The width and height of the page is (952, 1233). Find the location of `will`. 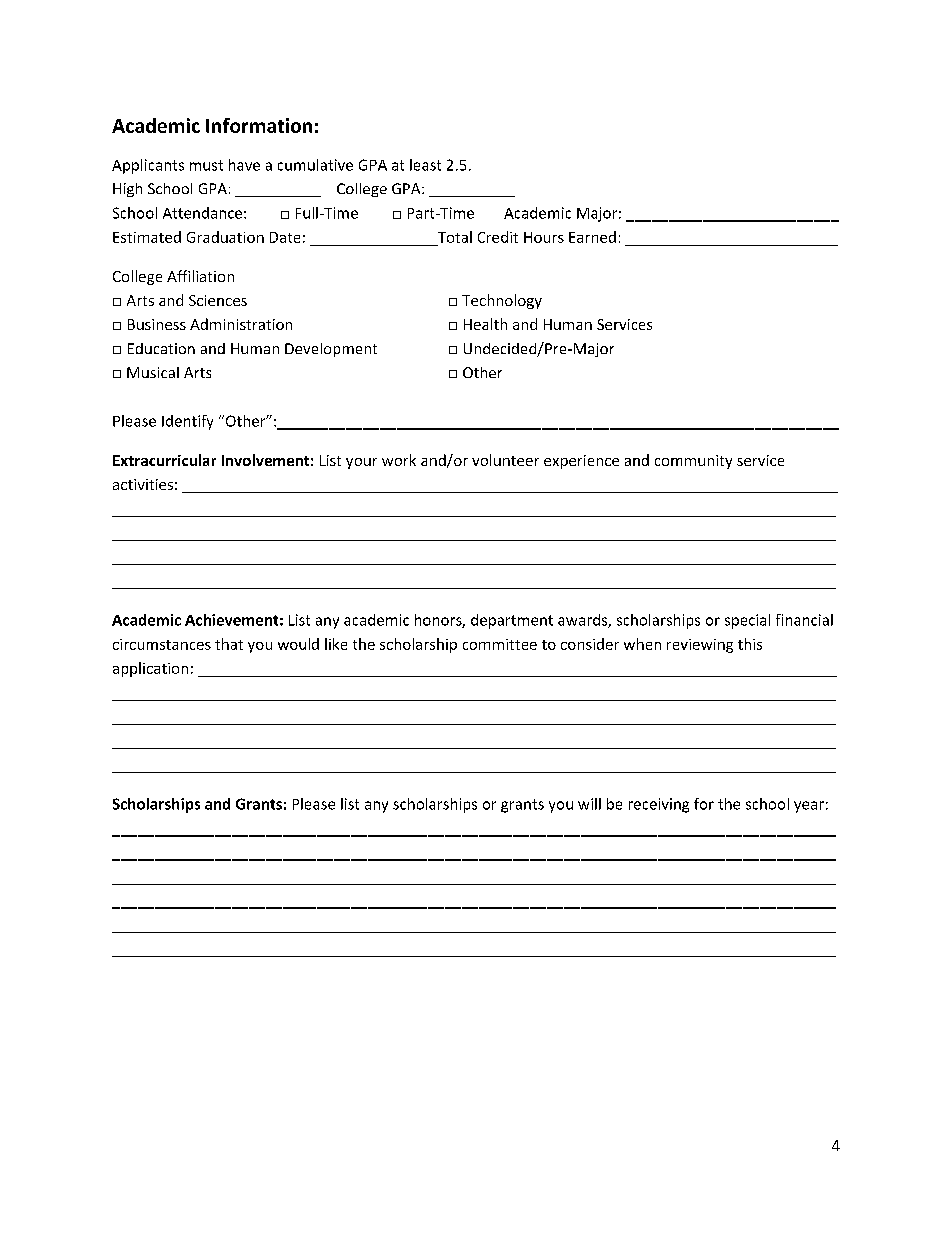

will is located at coordinates (589, 804).
